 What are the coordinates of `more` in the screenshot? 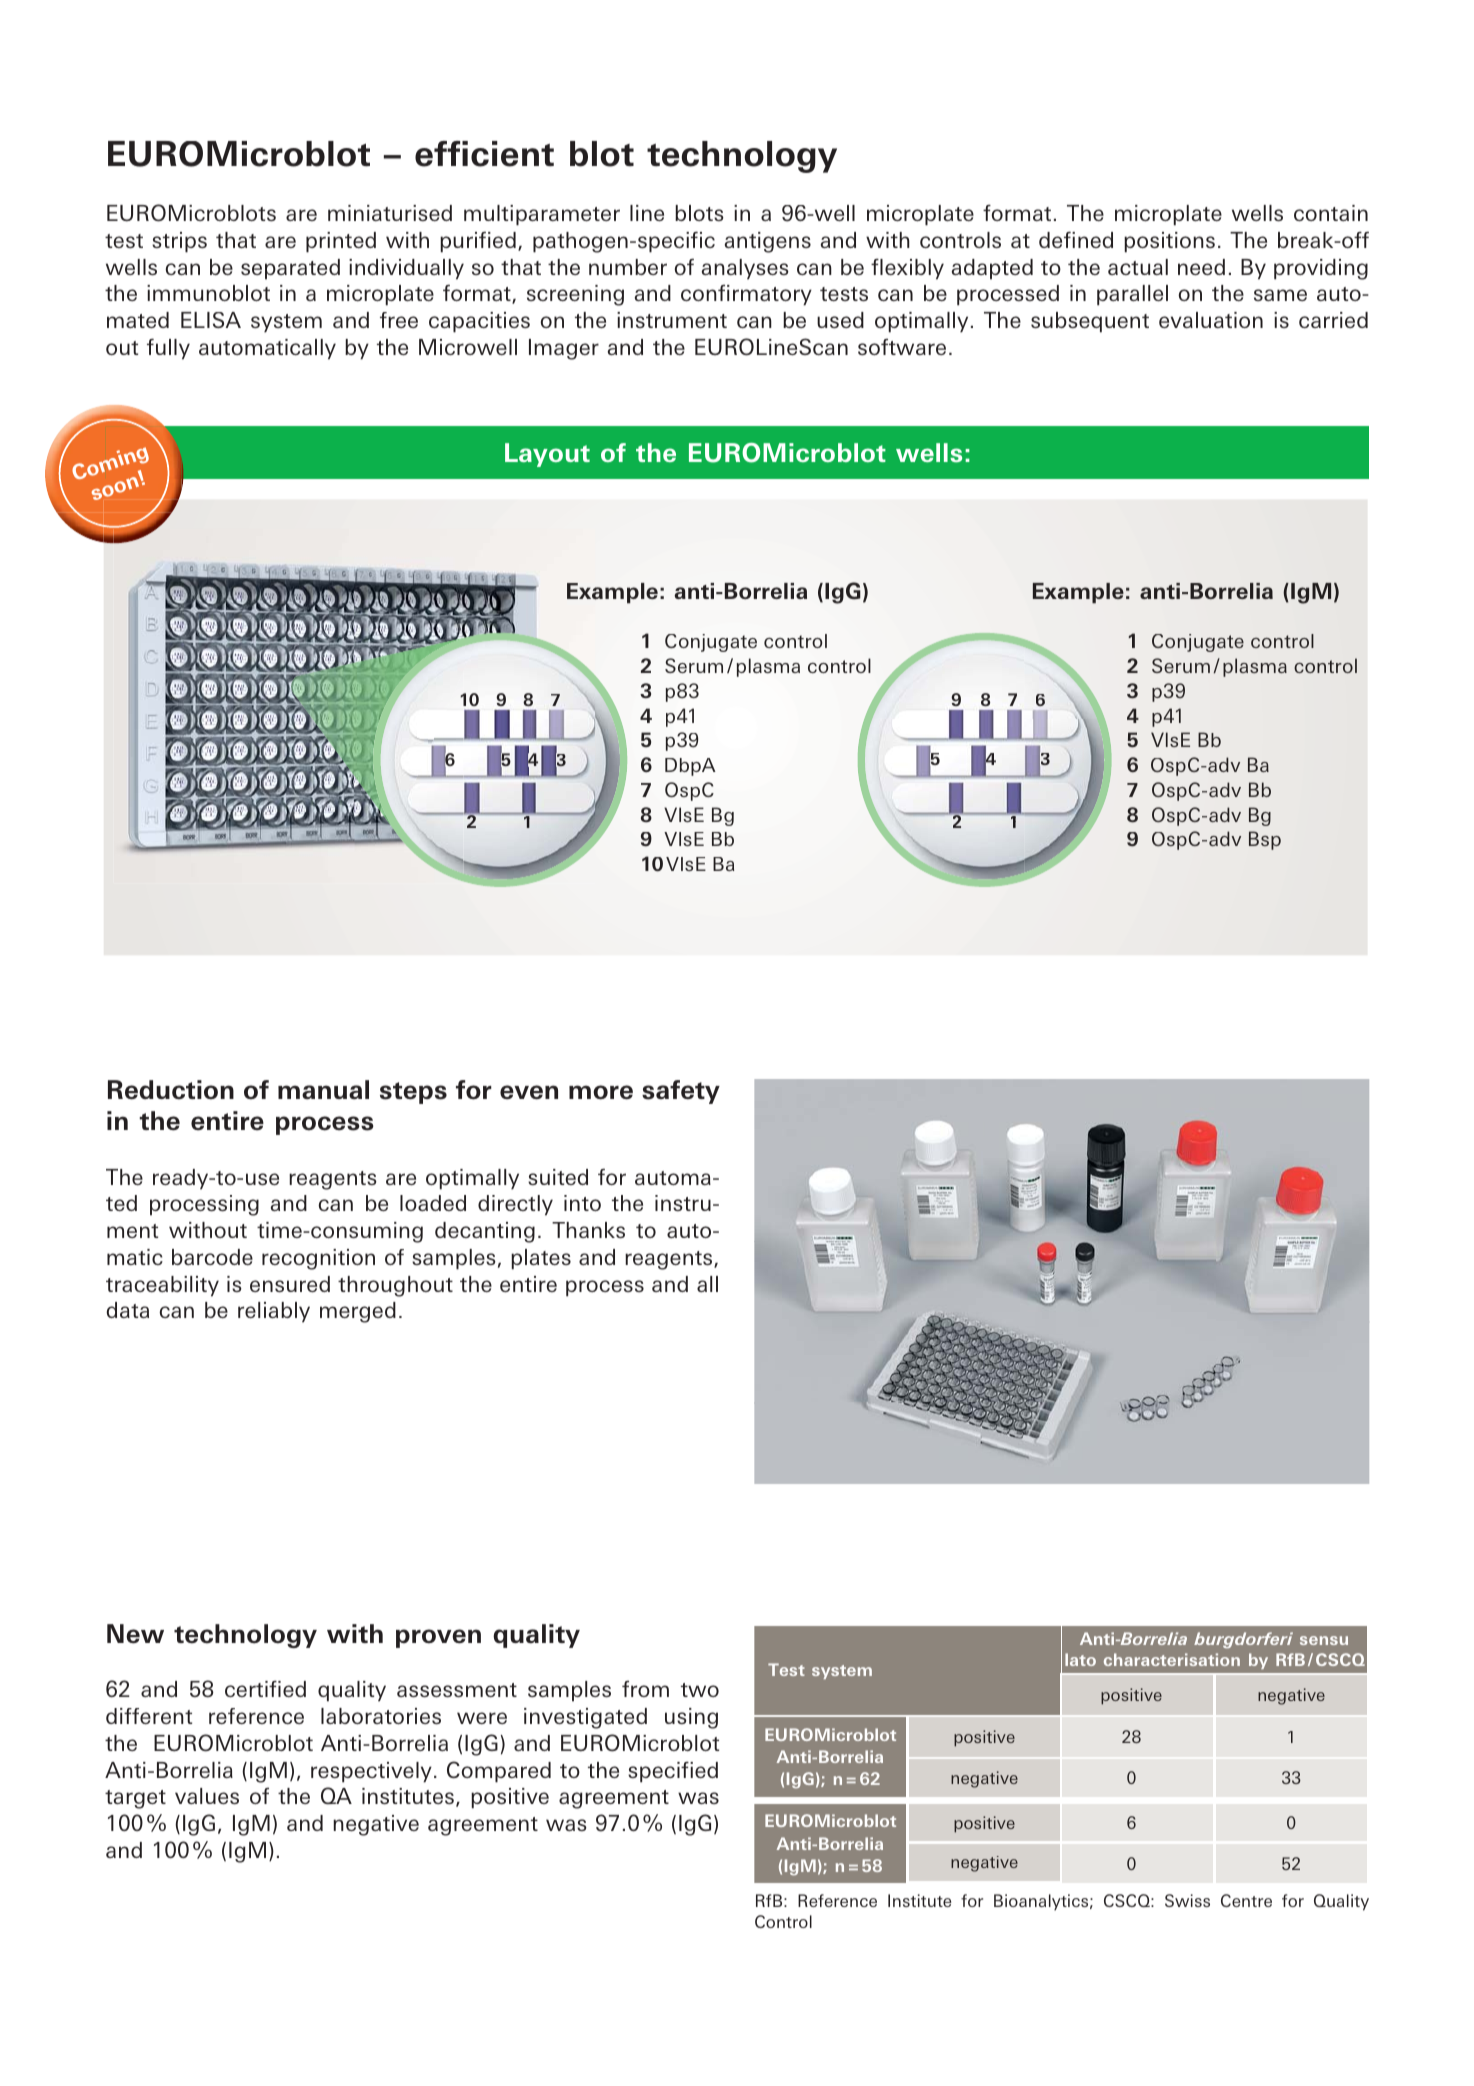 It's located at (601, 1092).
